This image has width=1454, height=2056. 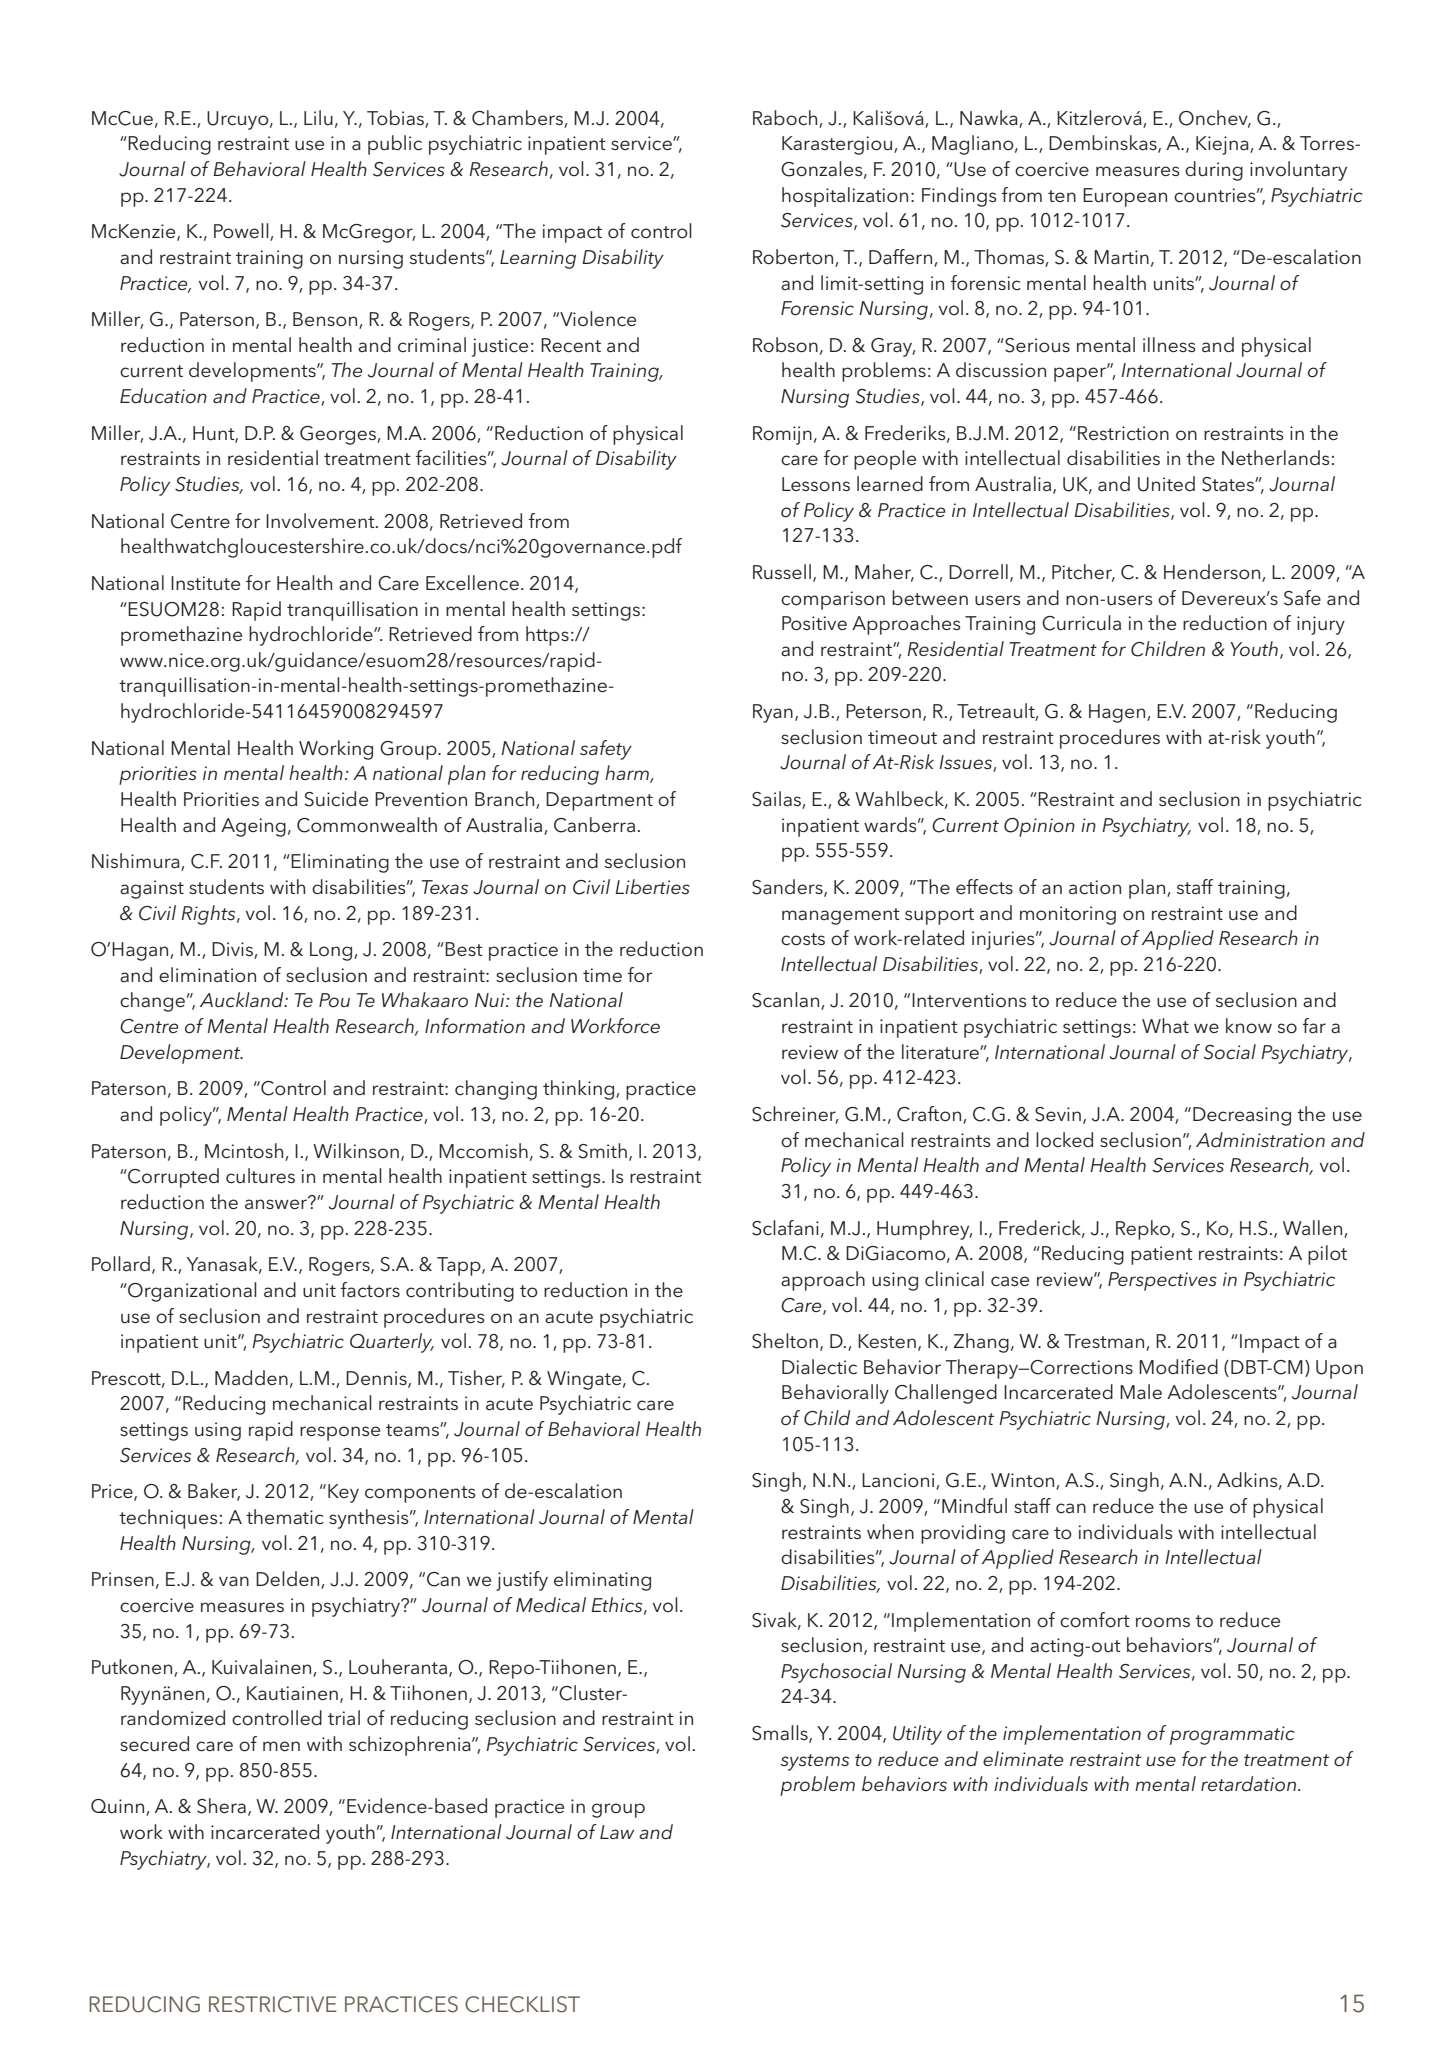 I want to click on Henderson, so click(x=1213, y=573).
